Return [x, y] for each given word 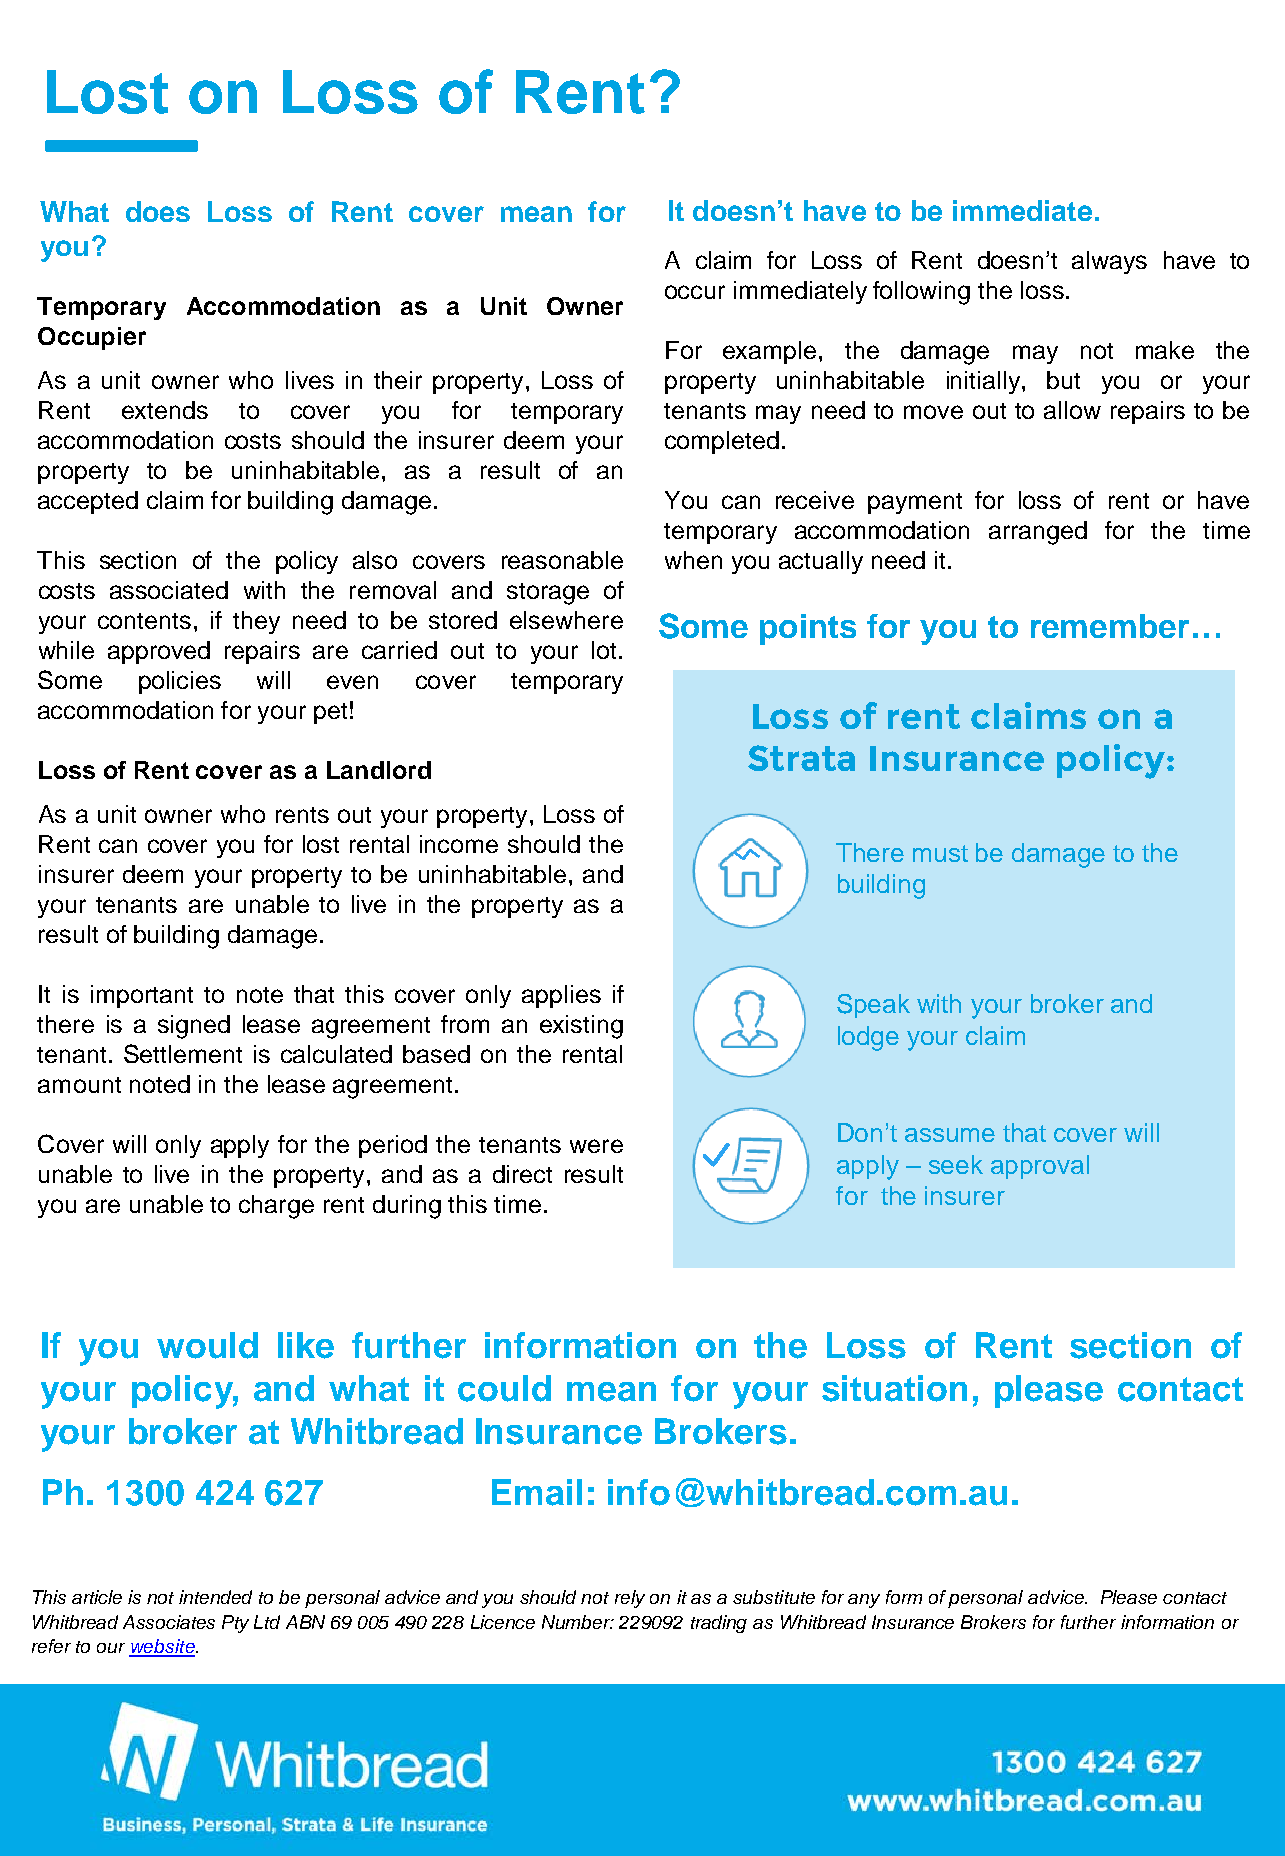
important [142, 996]
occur [695, 292]
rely [630, 1599]
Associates [169, 1622]
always [1109, 262]
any [864, 1601]
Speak [873, 1006]
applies [561, 996]
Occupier [92, 338]
